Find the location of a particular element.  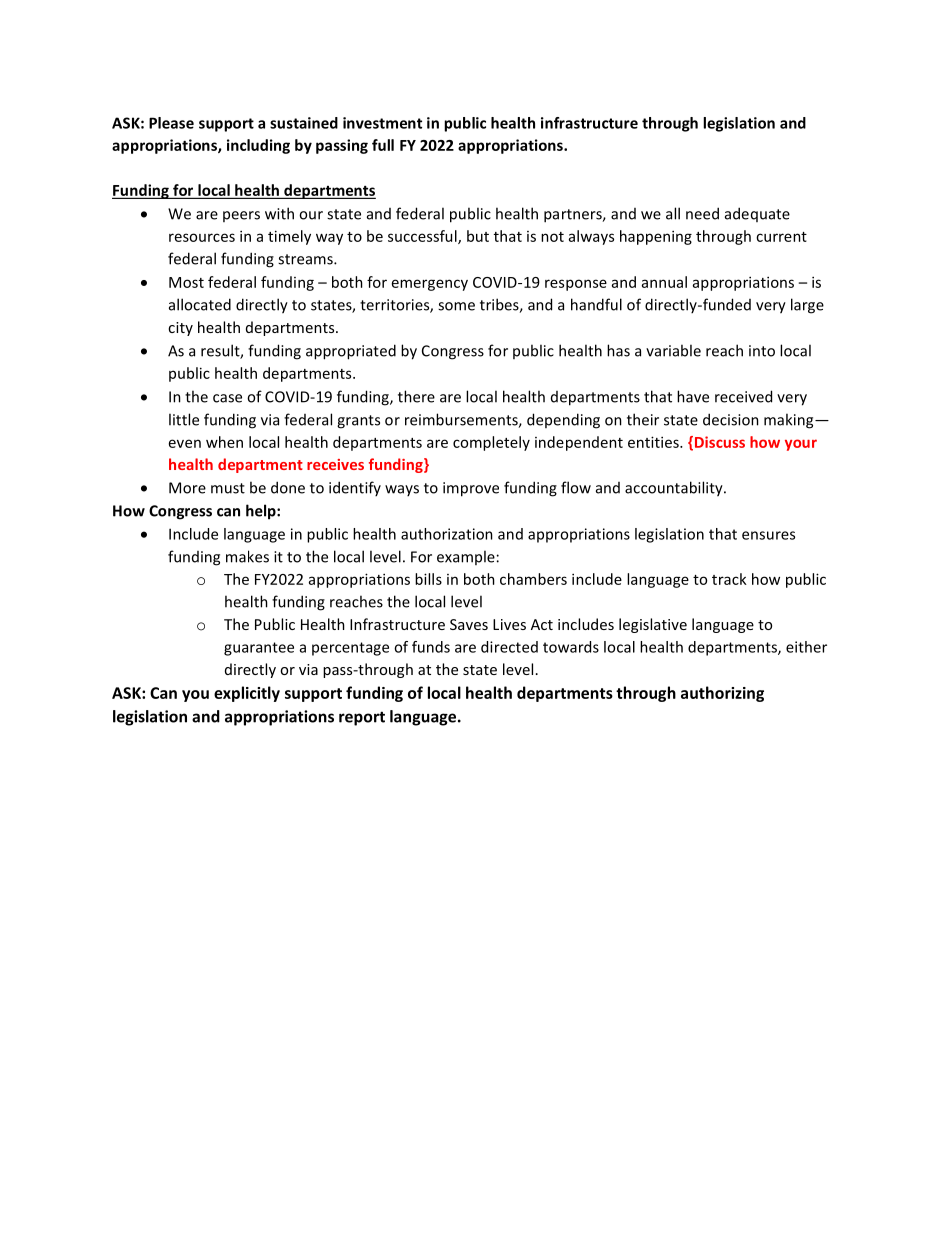

when is located at coordinates (224, 442).
